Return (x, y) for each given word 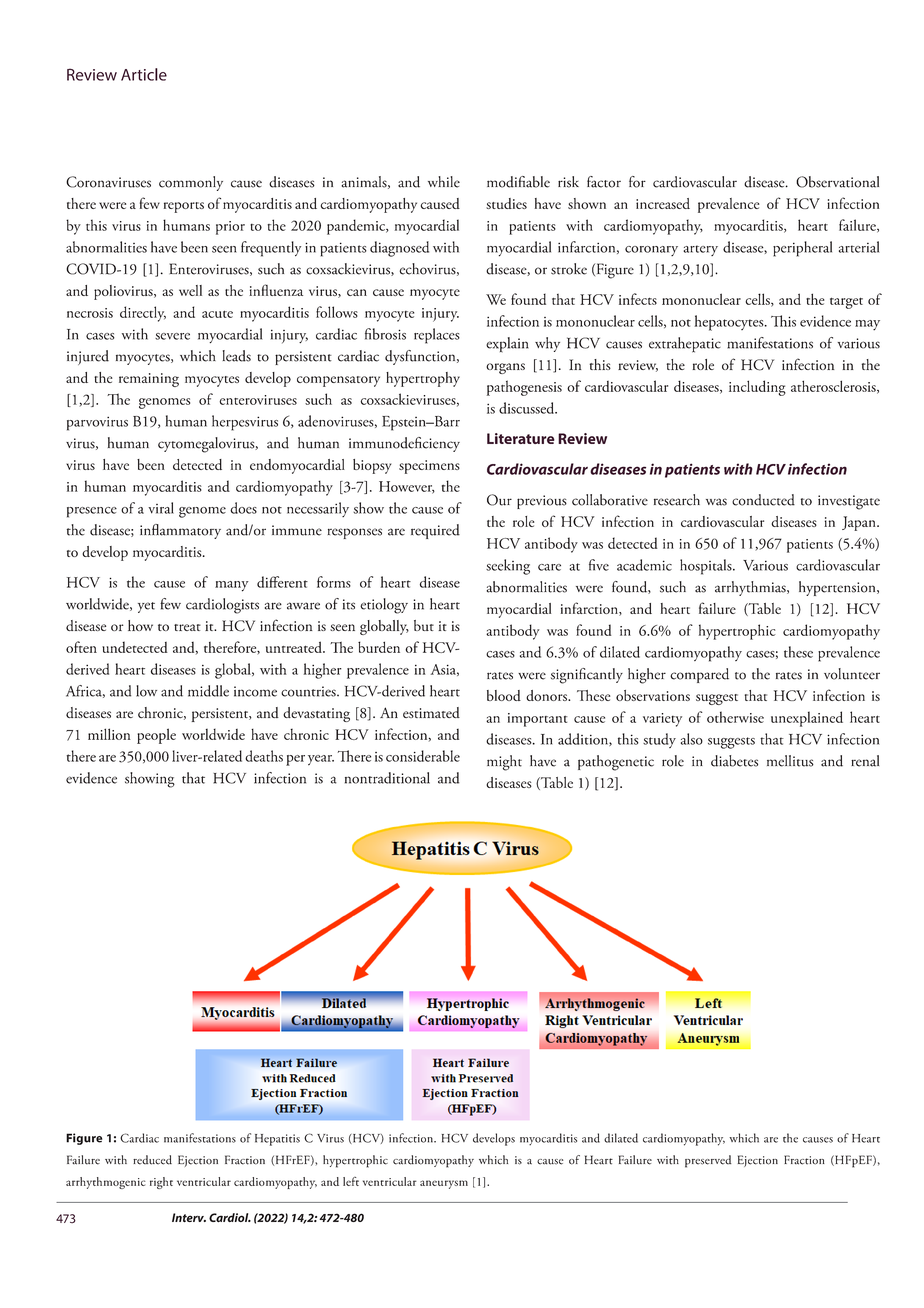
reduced (152, 1160)
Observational (837, 182)
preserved (708, 1161)
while (444, 182)
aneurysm (444, 1184)
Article (144, 74)
